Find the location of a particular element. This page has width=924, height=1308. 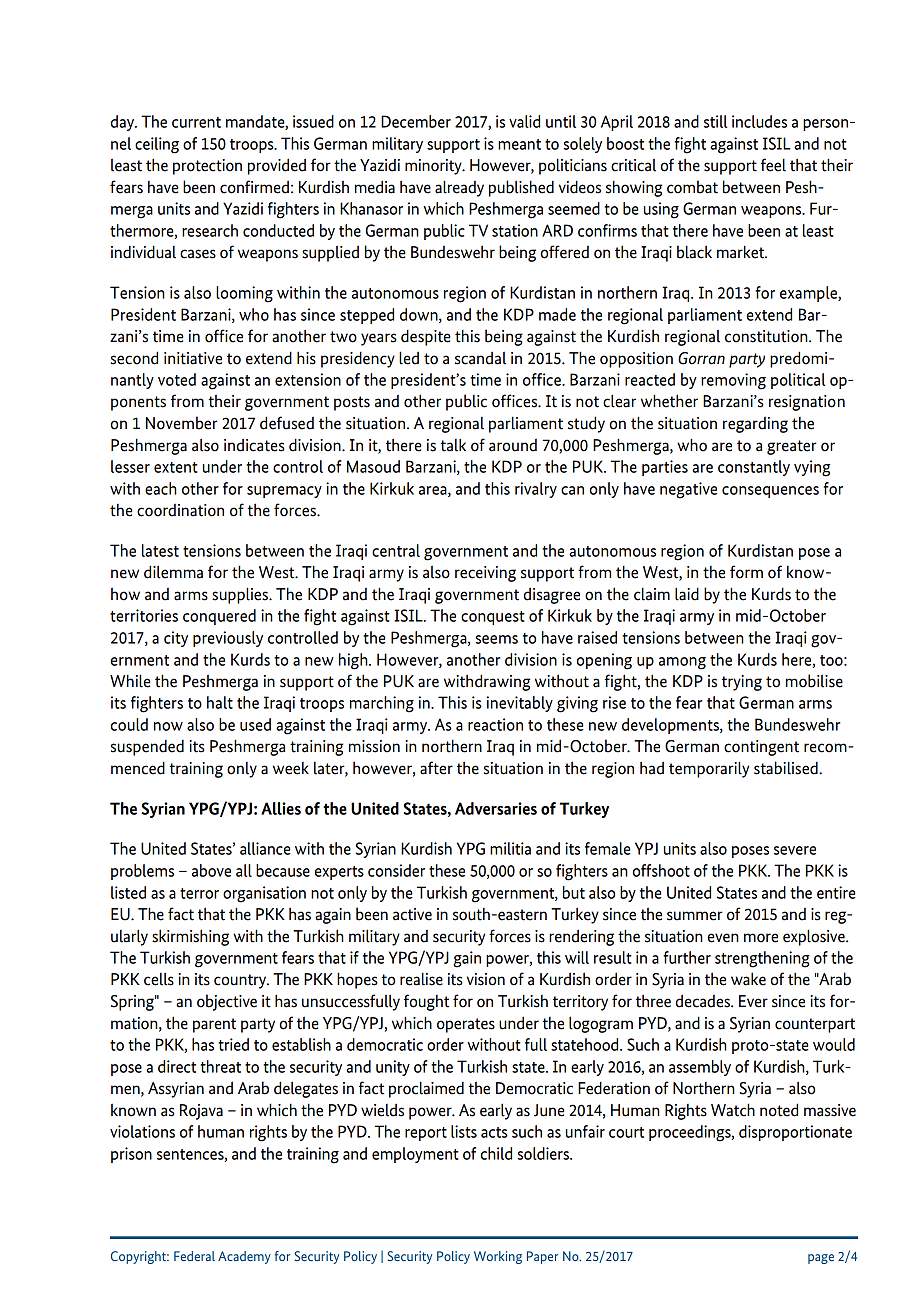

feel is located at coordinates (773, 165).
